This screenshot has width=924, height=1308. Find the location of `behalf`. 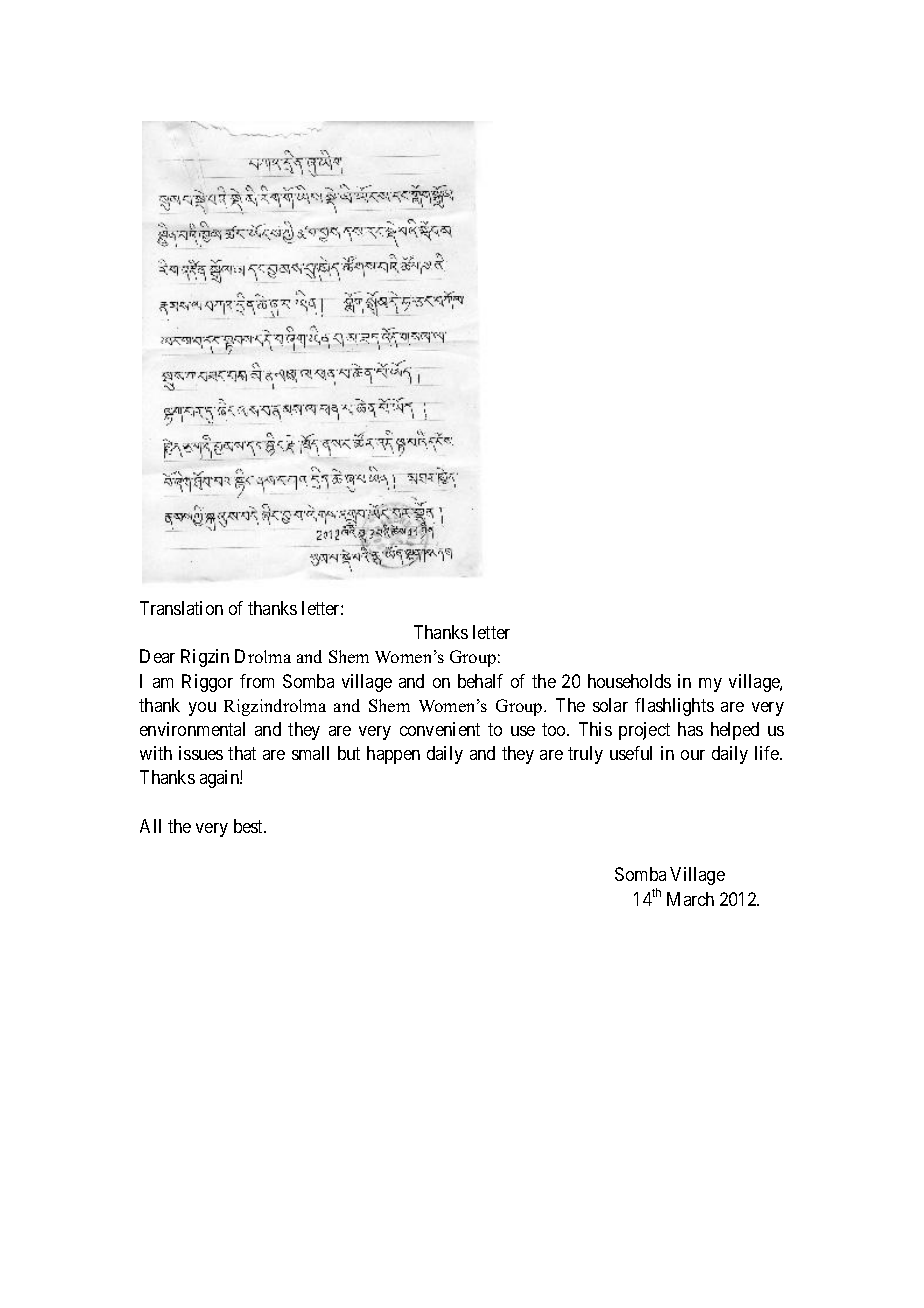

behalf is located at coordinates (480, 681).
